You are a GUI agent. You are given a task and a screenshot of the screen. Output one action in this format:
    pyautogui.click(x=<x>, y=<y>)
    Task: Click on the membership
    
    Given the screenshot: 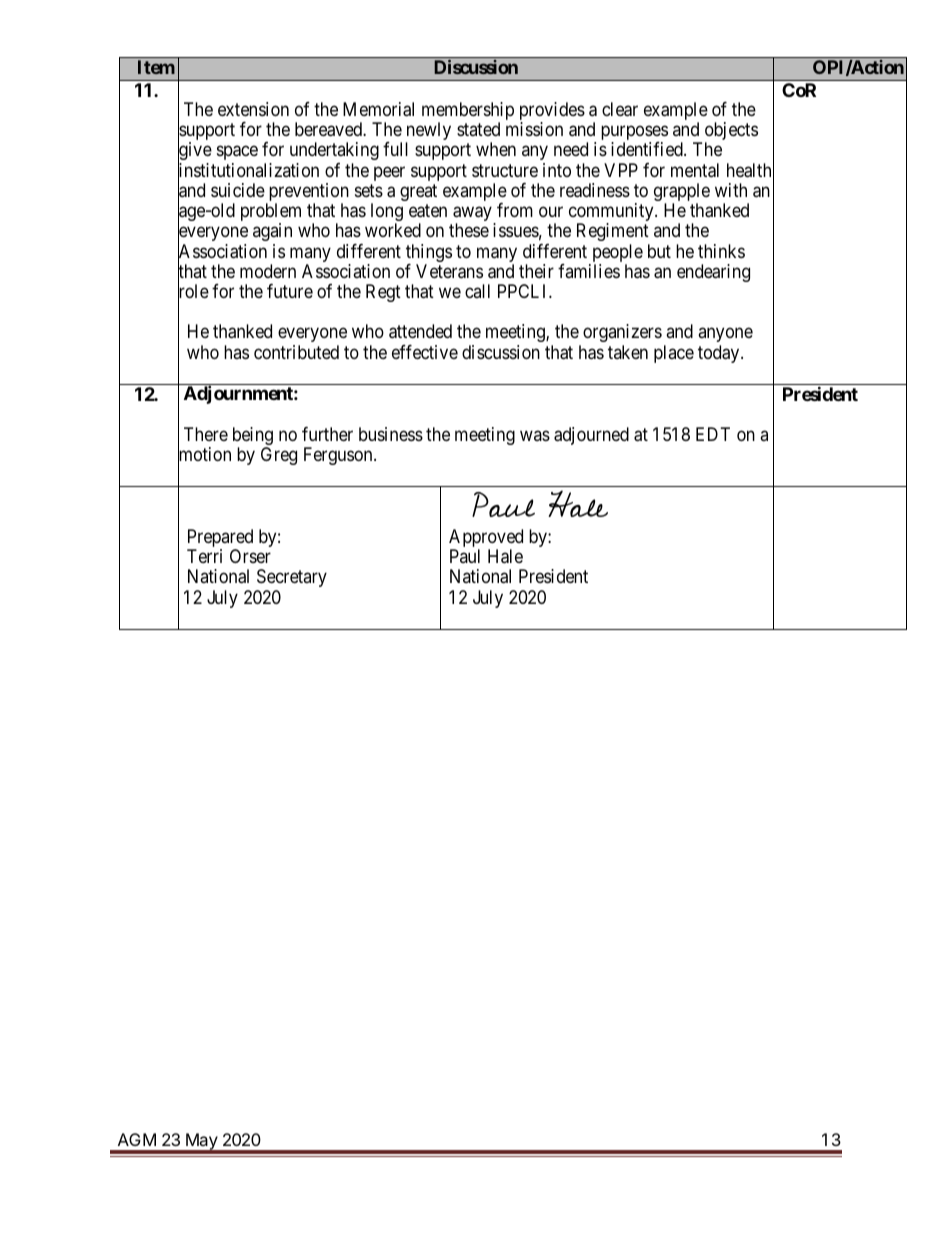 What is the action you would take?
    pyautogui.click(x=468, y=112)
